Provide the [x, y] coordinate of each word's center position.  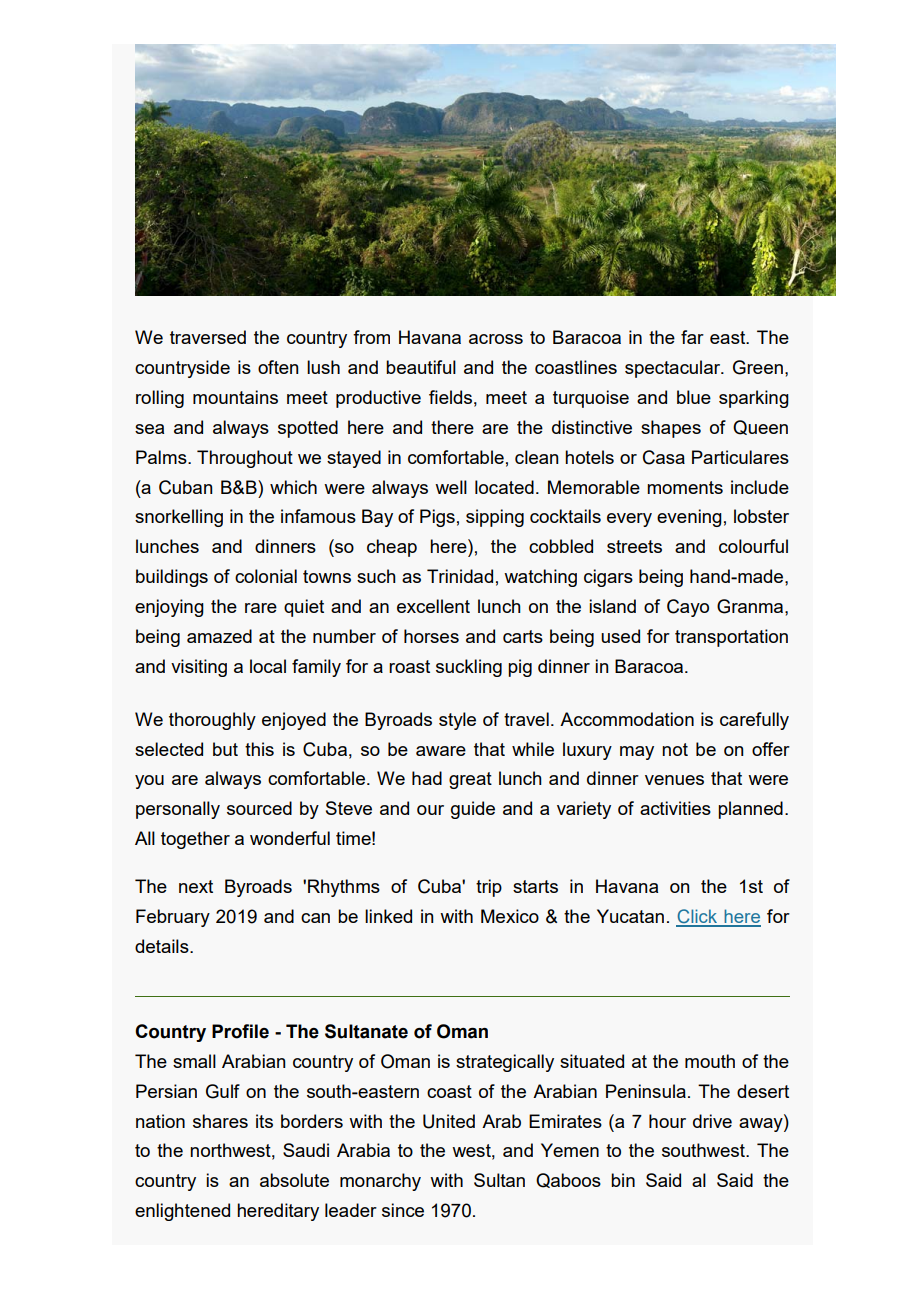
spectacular [674, 369]
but [225, 749]
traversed [208, 337]
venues [674, 780]
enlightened [182, 1212]
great [470, 780]
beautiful [421, 367]
